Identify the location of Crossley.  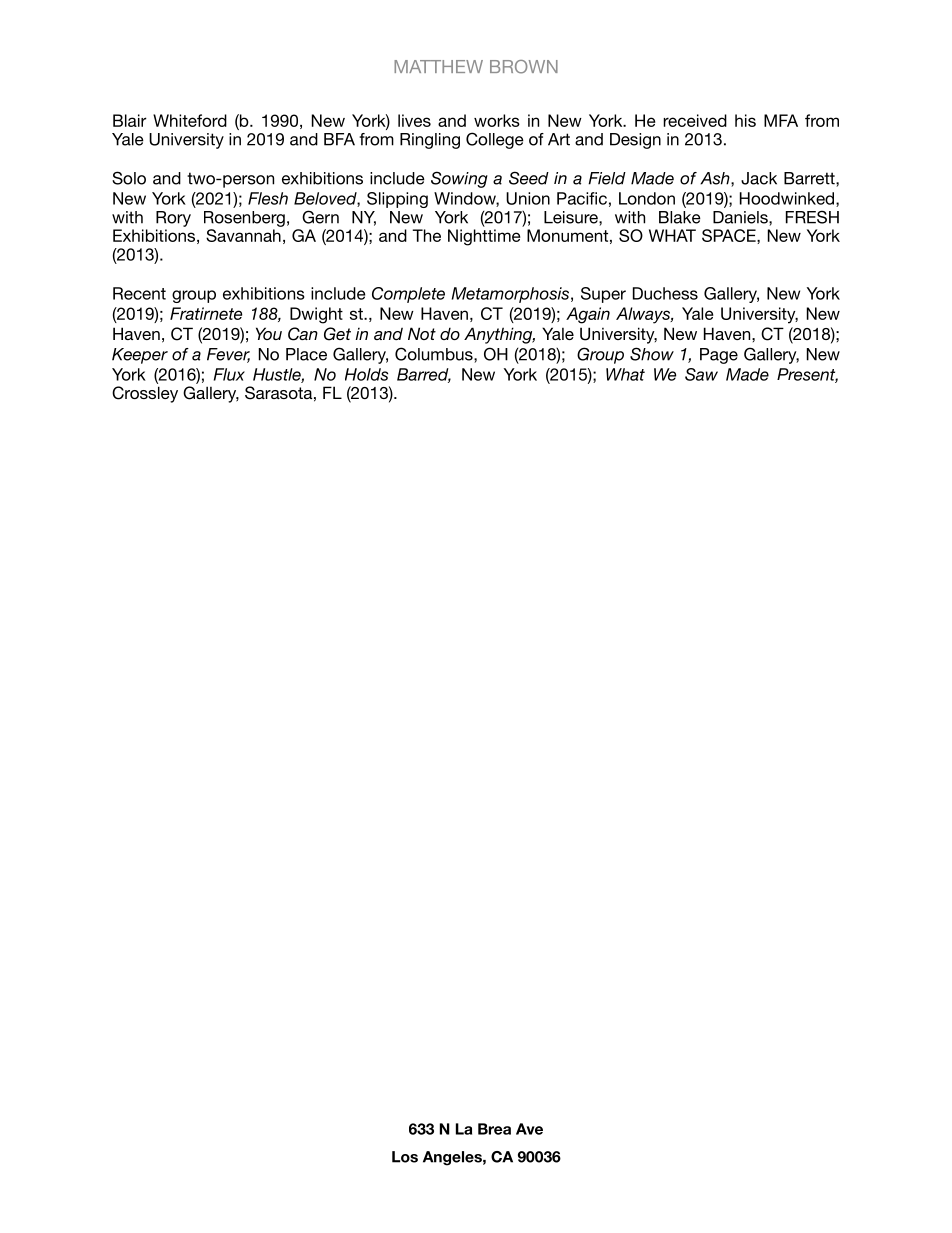
(145, 394).
